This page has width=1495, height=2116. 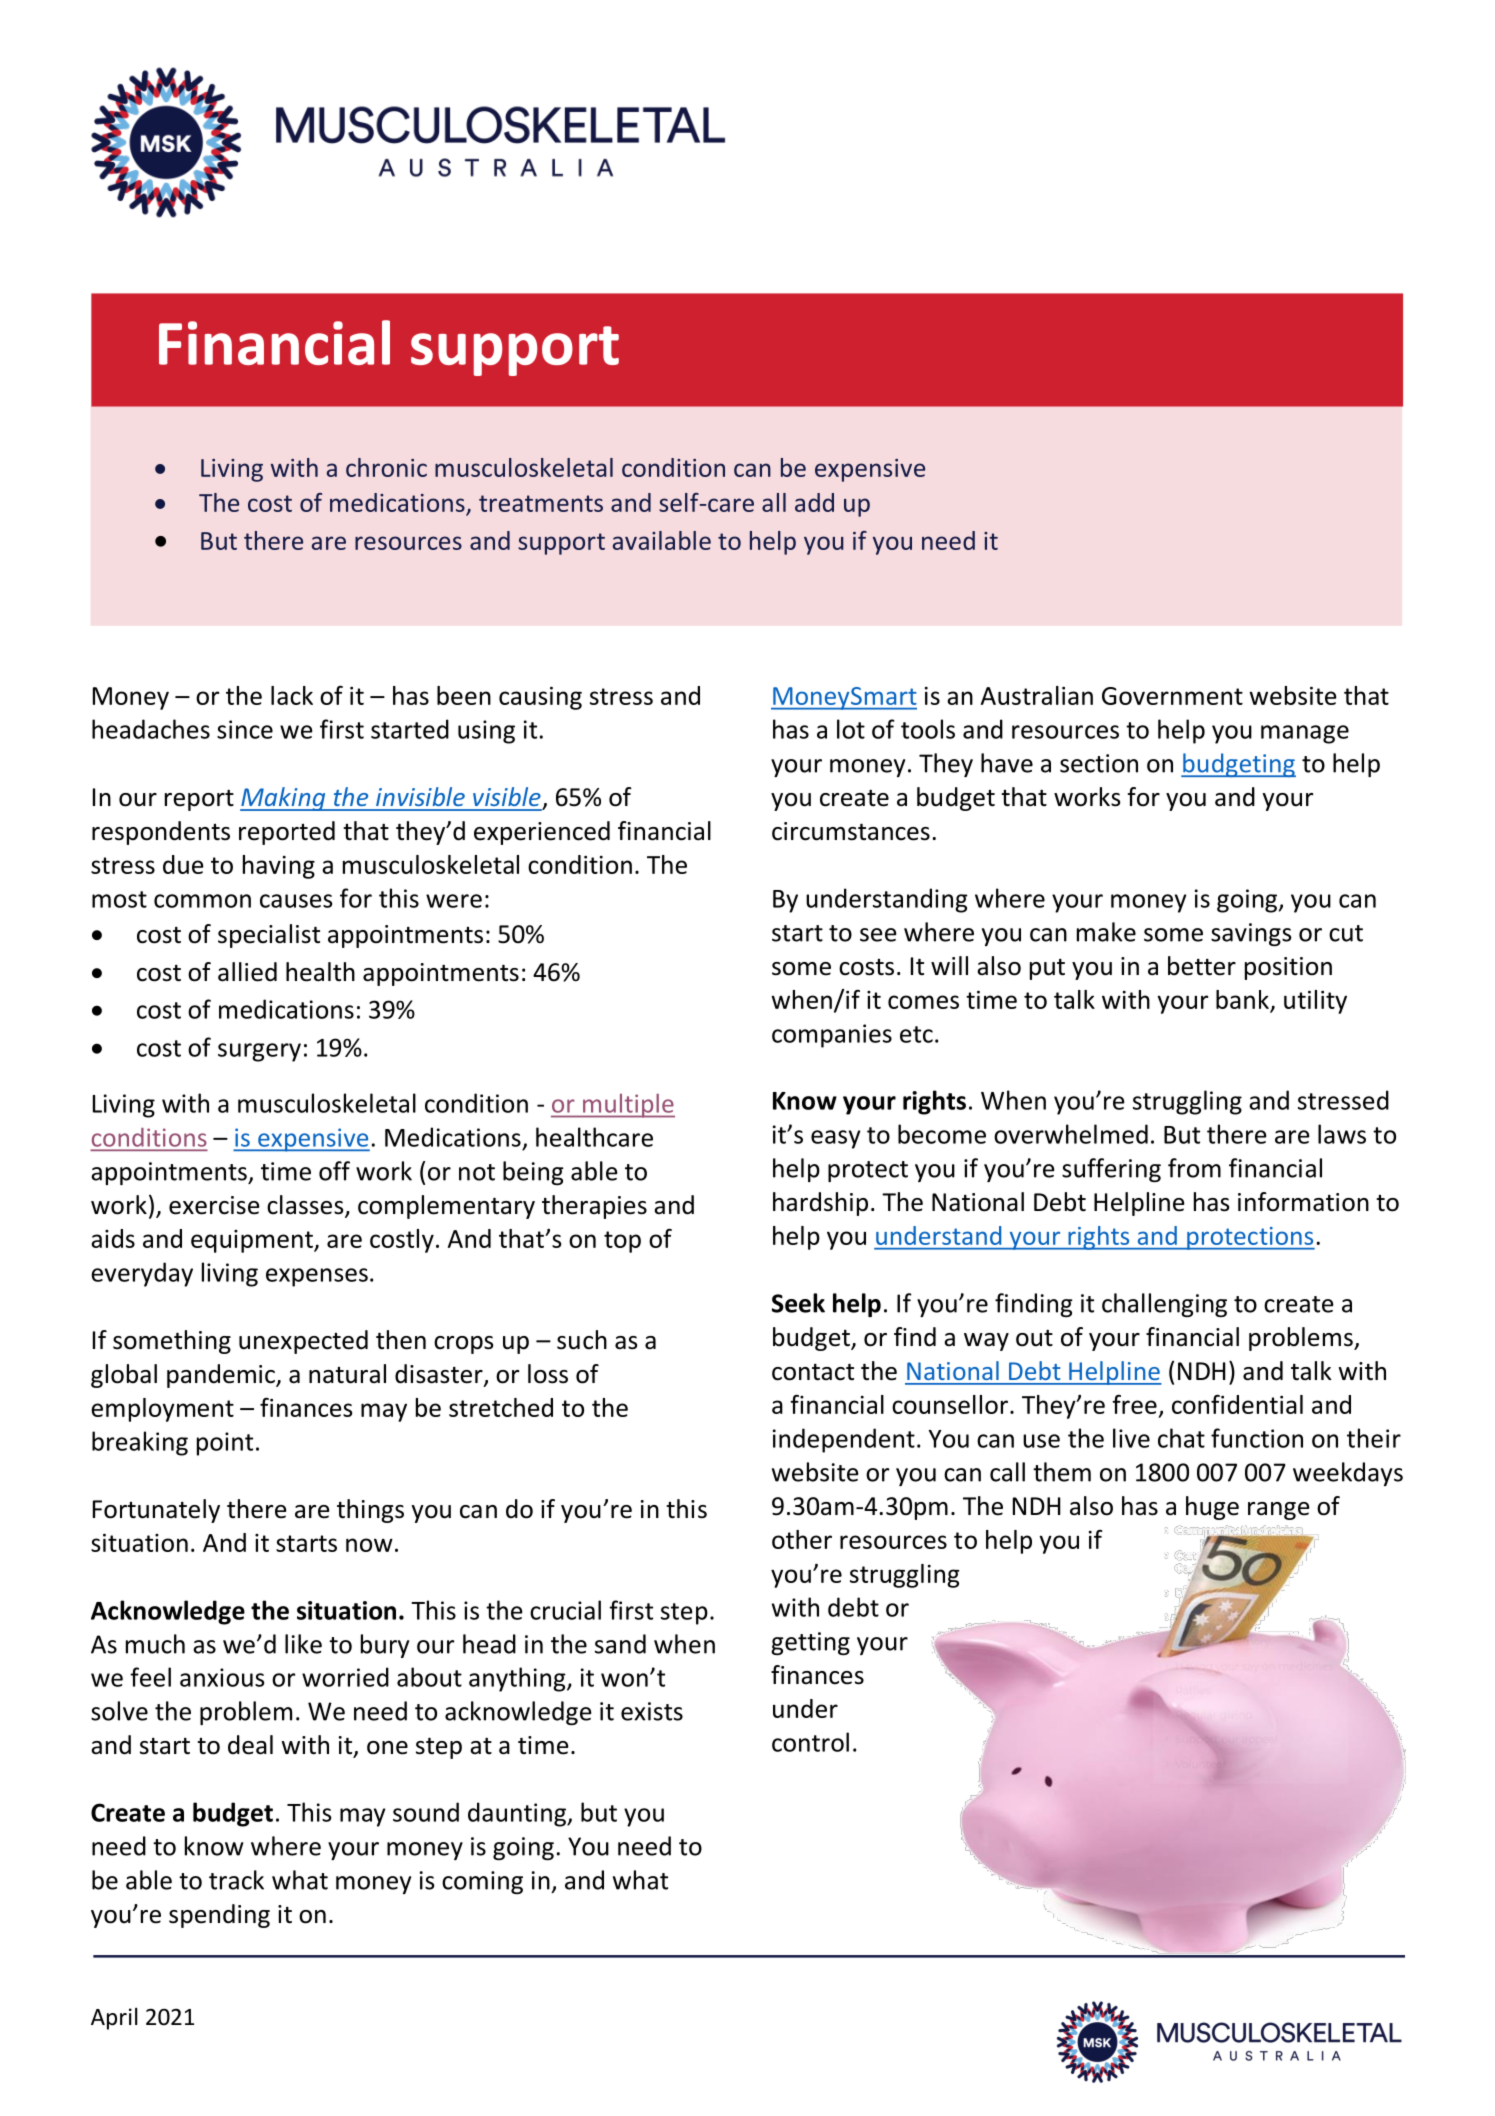 I want to click on bank, so click(x=1243, y=1001).
